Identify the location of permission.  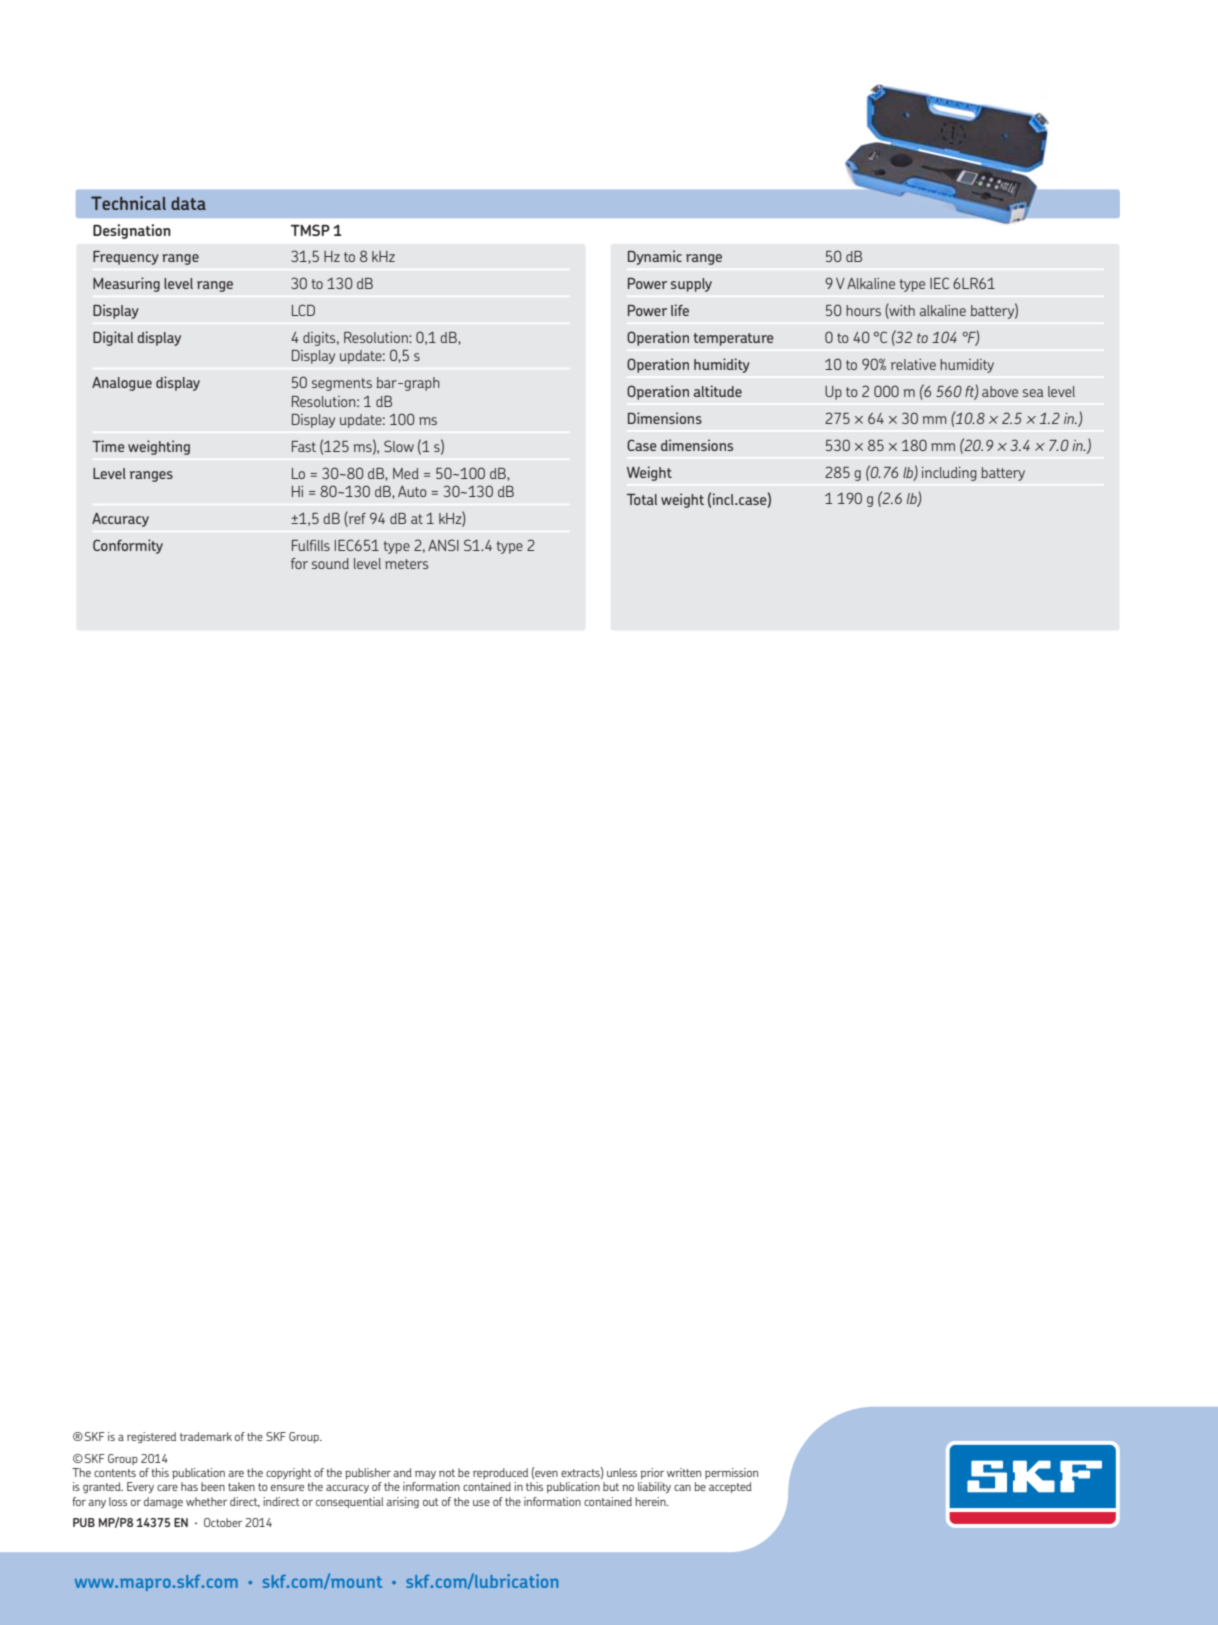
(731, 1473).
